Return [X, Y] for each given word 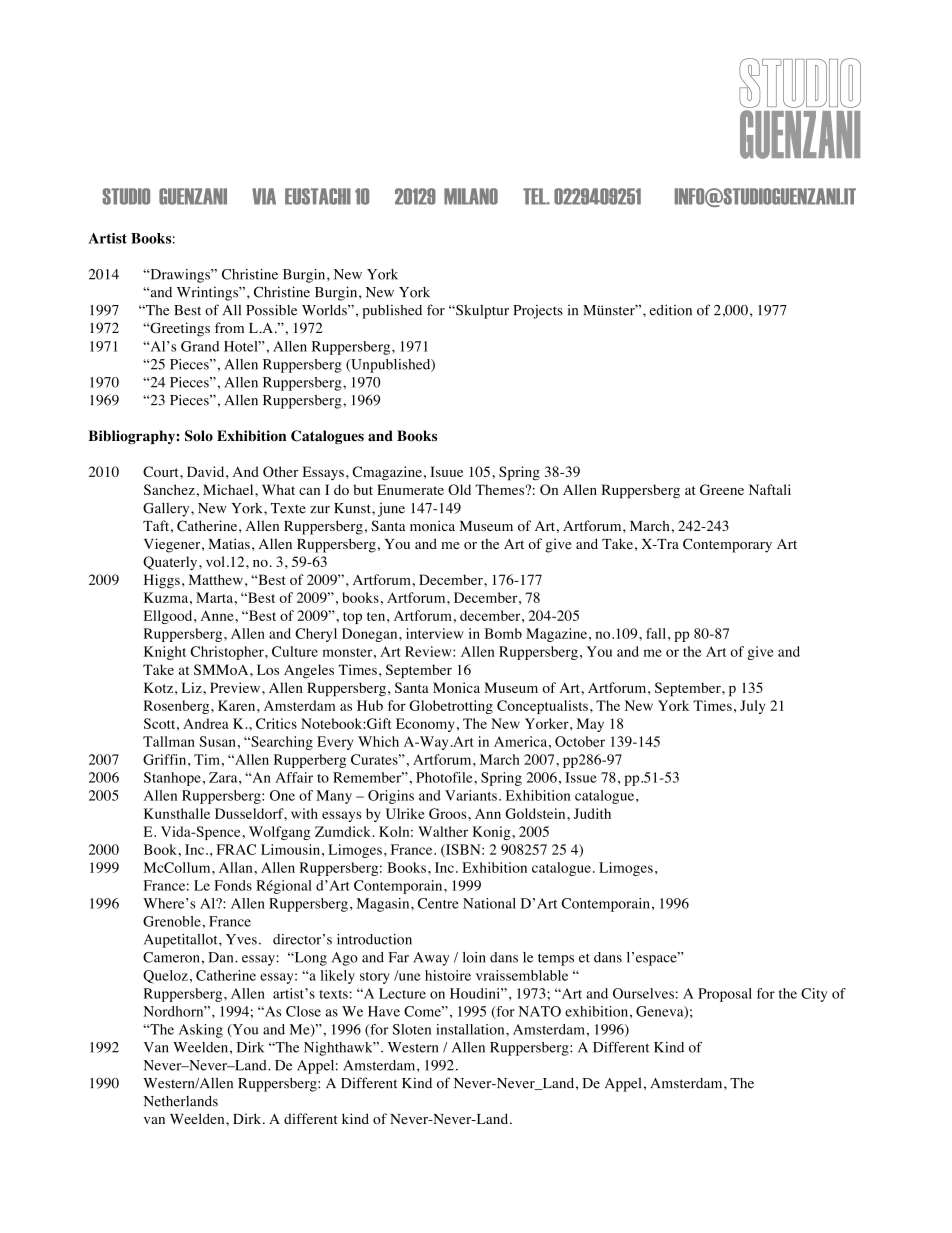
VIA [264, 196]
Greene [722, 489]
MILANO [471, 196]
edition [671, 310]
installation [471, 1029]
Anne [218, 615]
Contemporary [727, 545]
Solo [199, 436]
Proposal [725, 995]
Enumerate [410, 489]
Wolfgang [279, 833]
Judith [592, 813]
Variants [471, 795]
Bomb [503, 633]
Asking [201, 1031]
